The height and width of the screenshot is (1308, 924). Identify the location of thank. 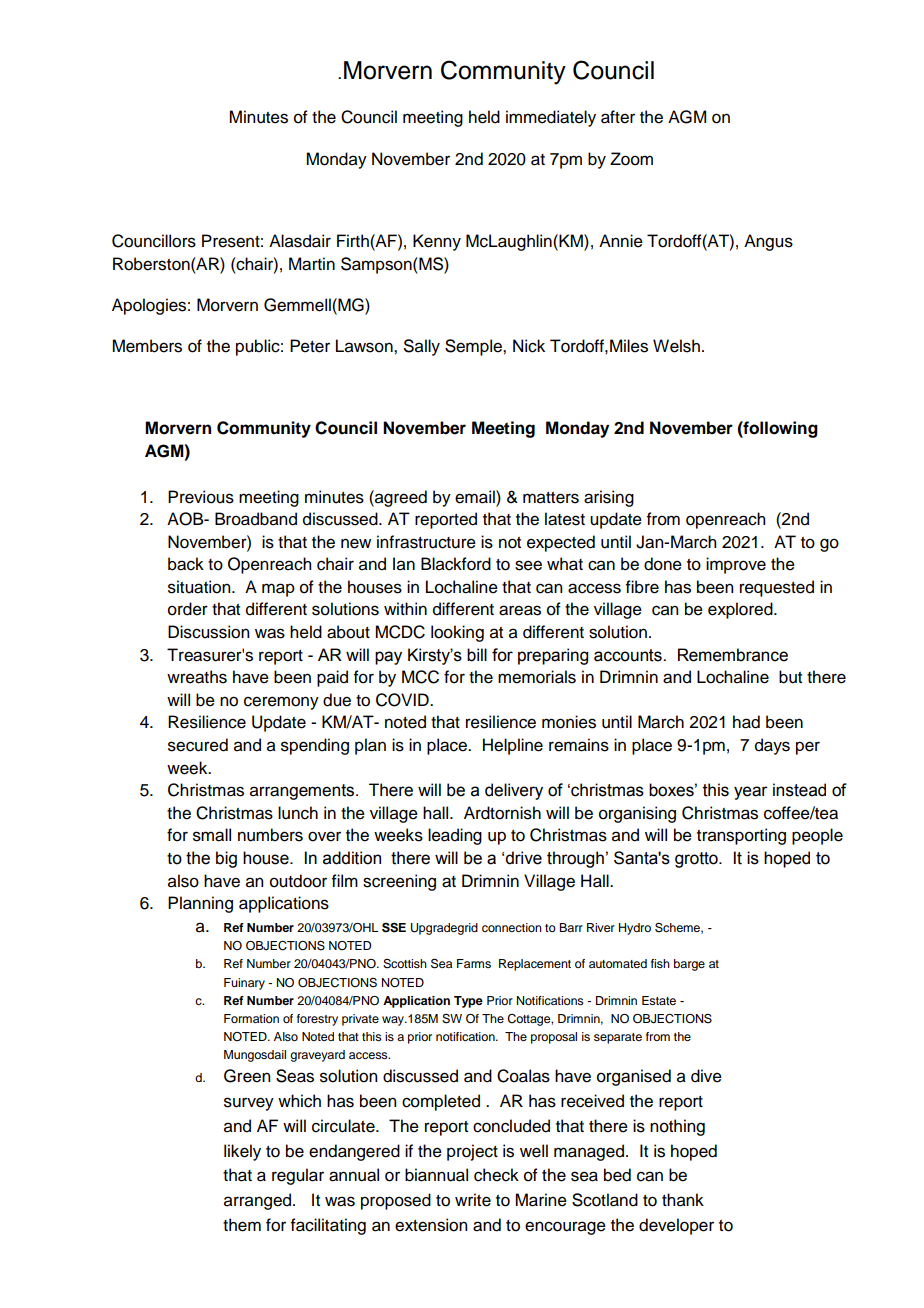
(683, 1200).
